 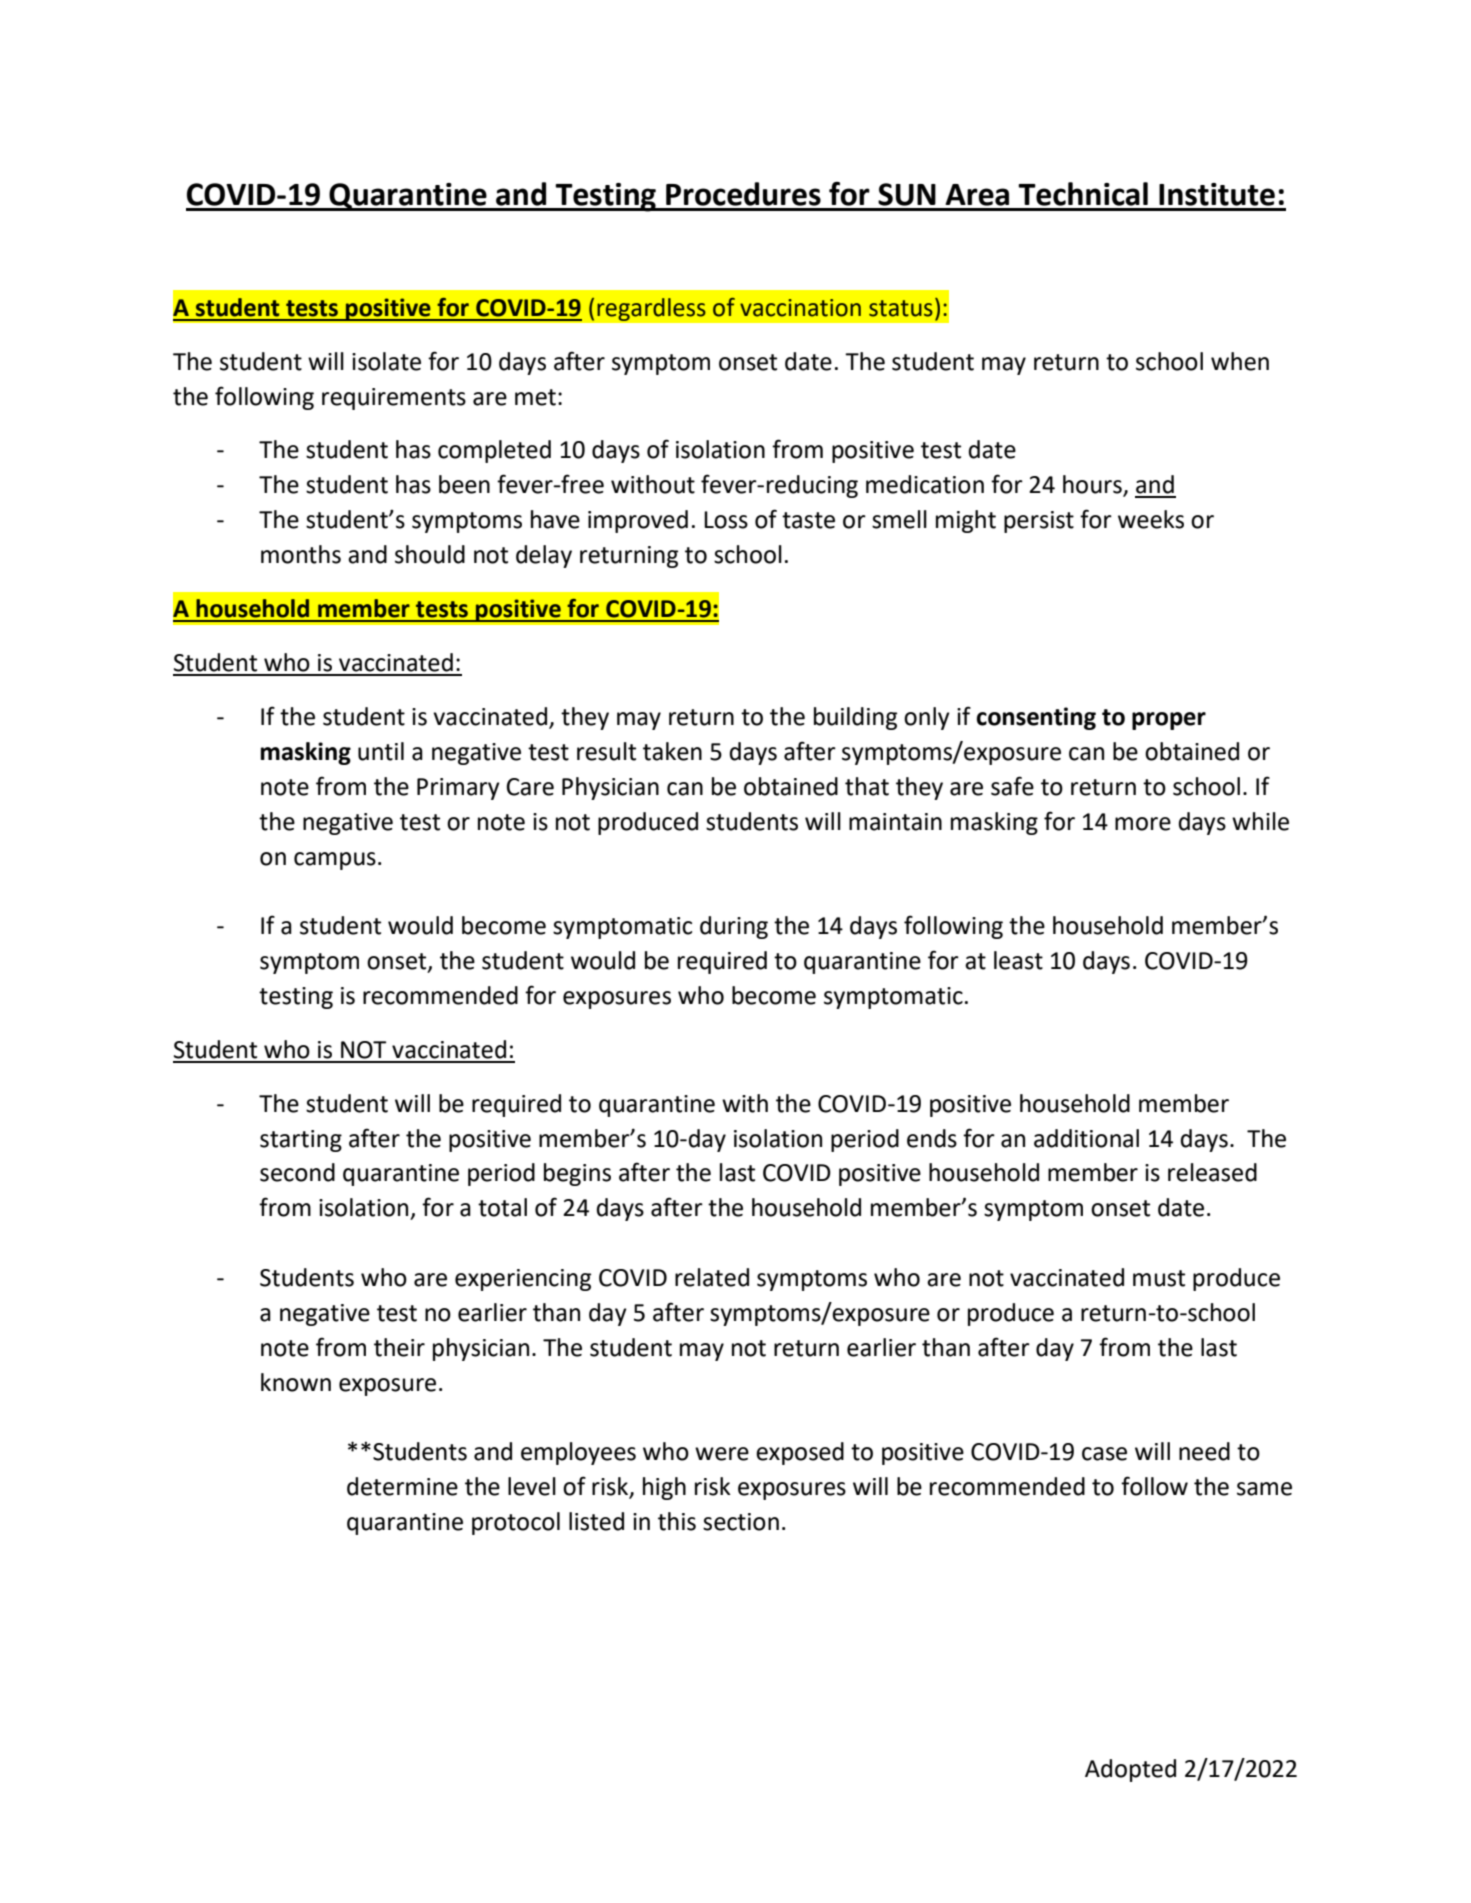 I want to click on must, so click(x=1159, y=1278).
